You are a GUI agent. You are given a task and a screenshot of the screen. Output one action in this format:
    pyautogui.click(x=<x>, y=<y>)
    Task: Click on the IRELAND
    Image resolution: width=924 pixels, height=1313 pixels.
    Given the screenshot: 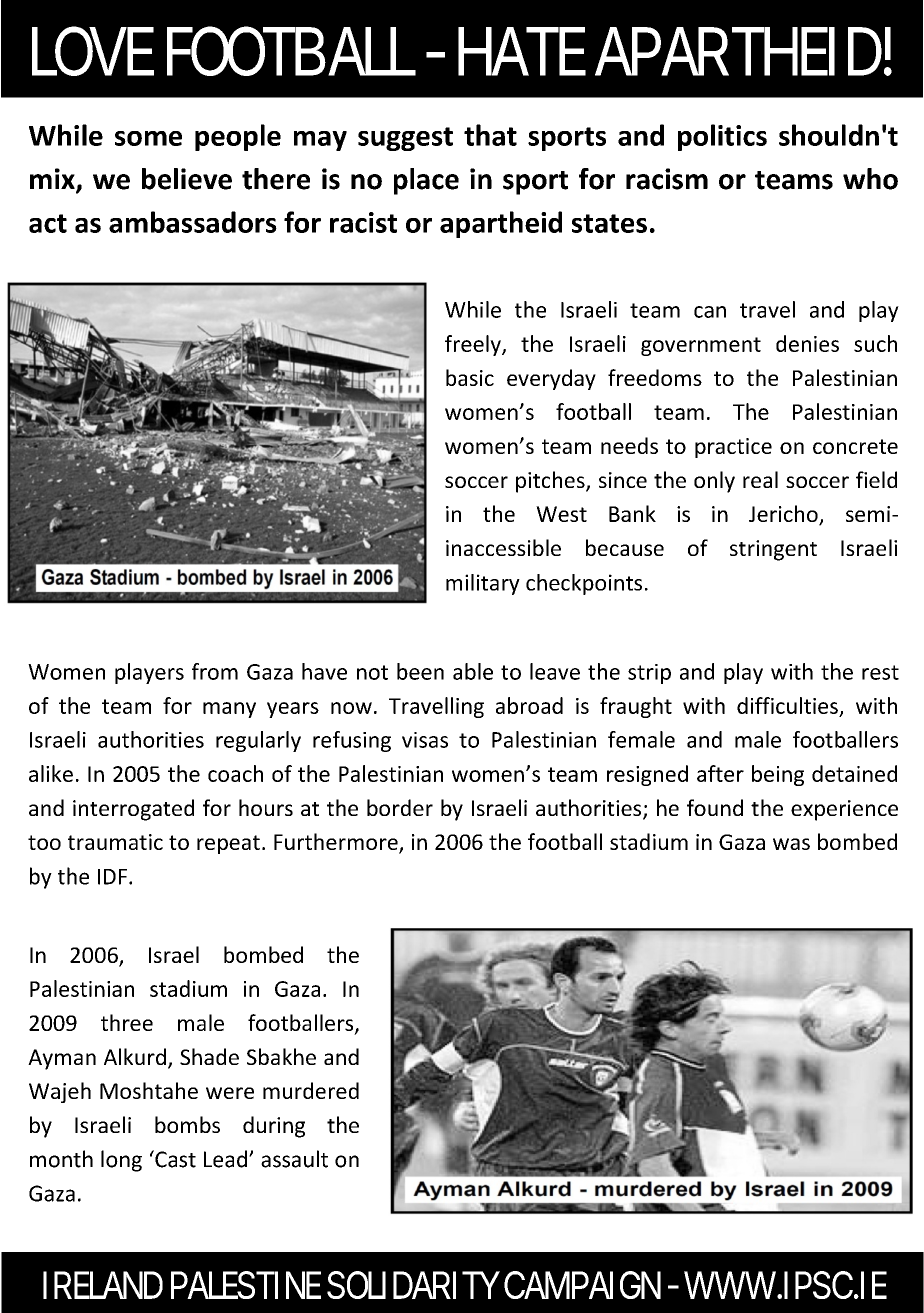 What is the action you would take?
    pyautogui.click(x=103, y=1285)
